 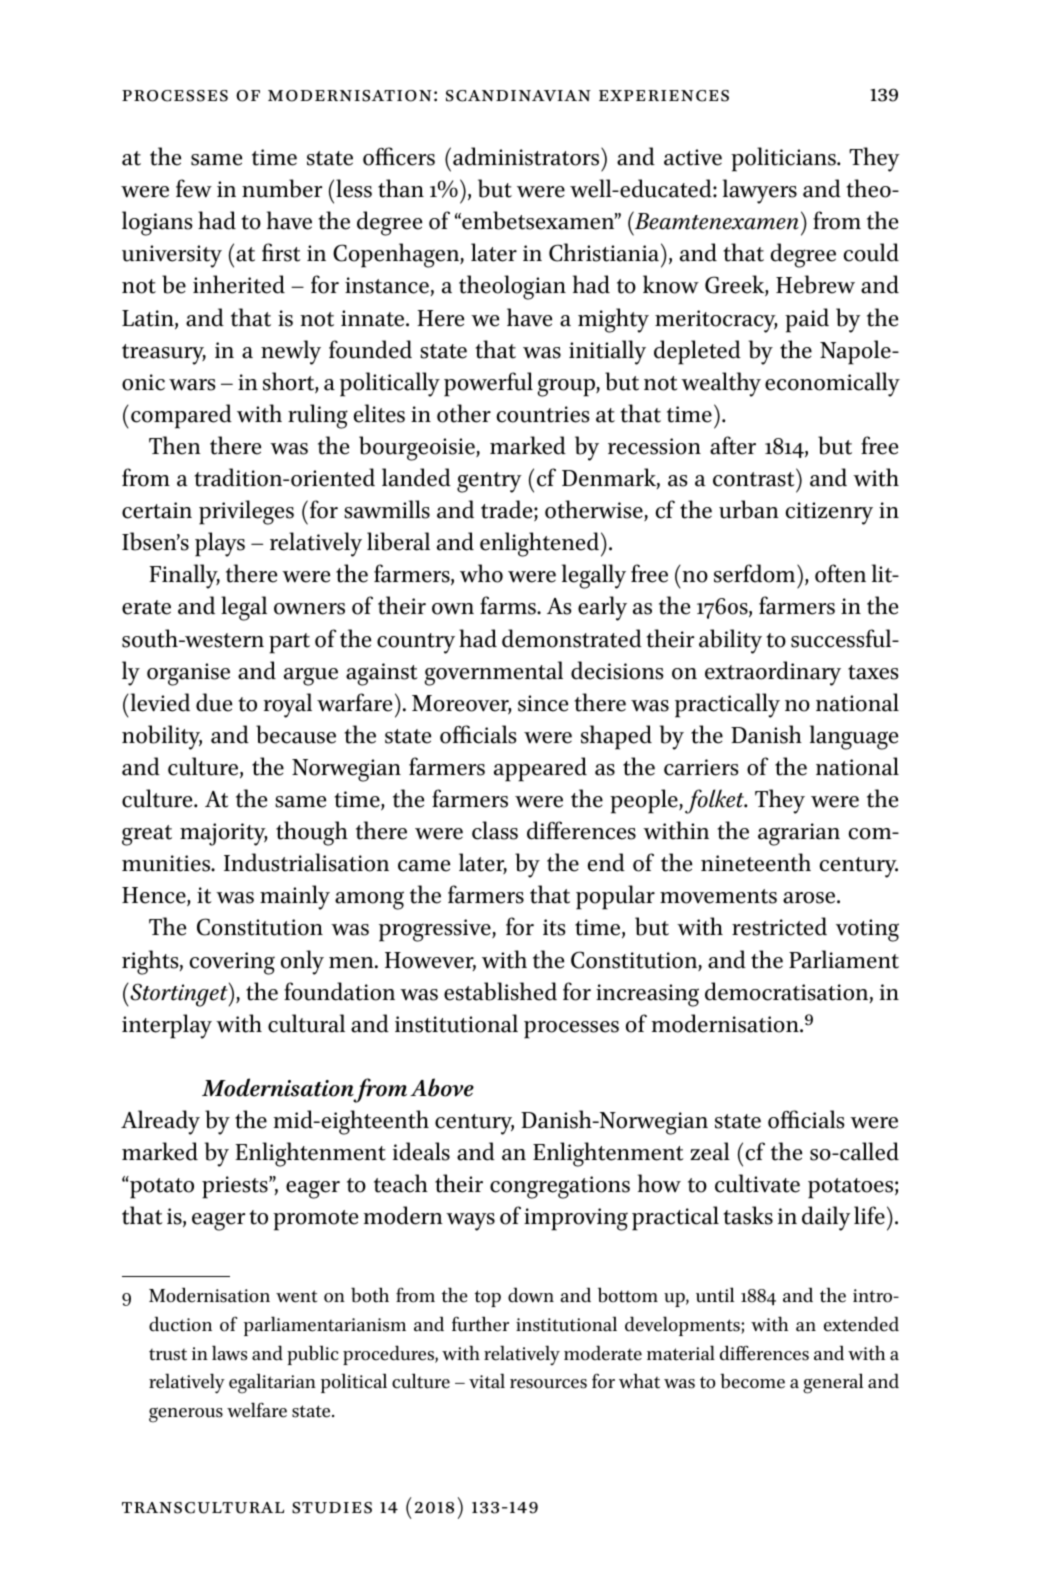 What do you see at coordinates (799, 834) in the document?
I see `agrarian` at bounding box center [799, 834].
